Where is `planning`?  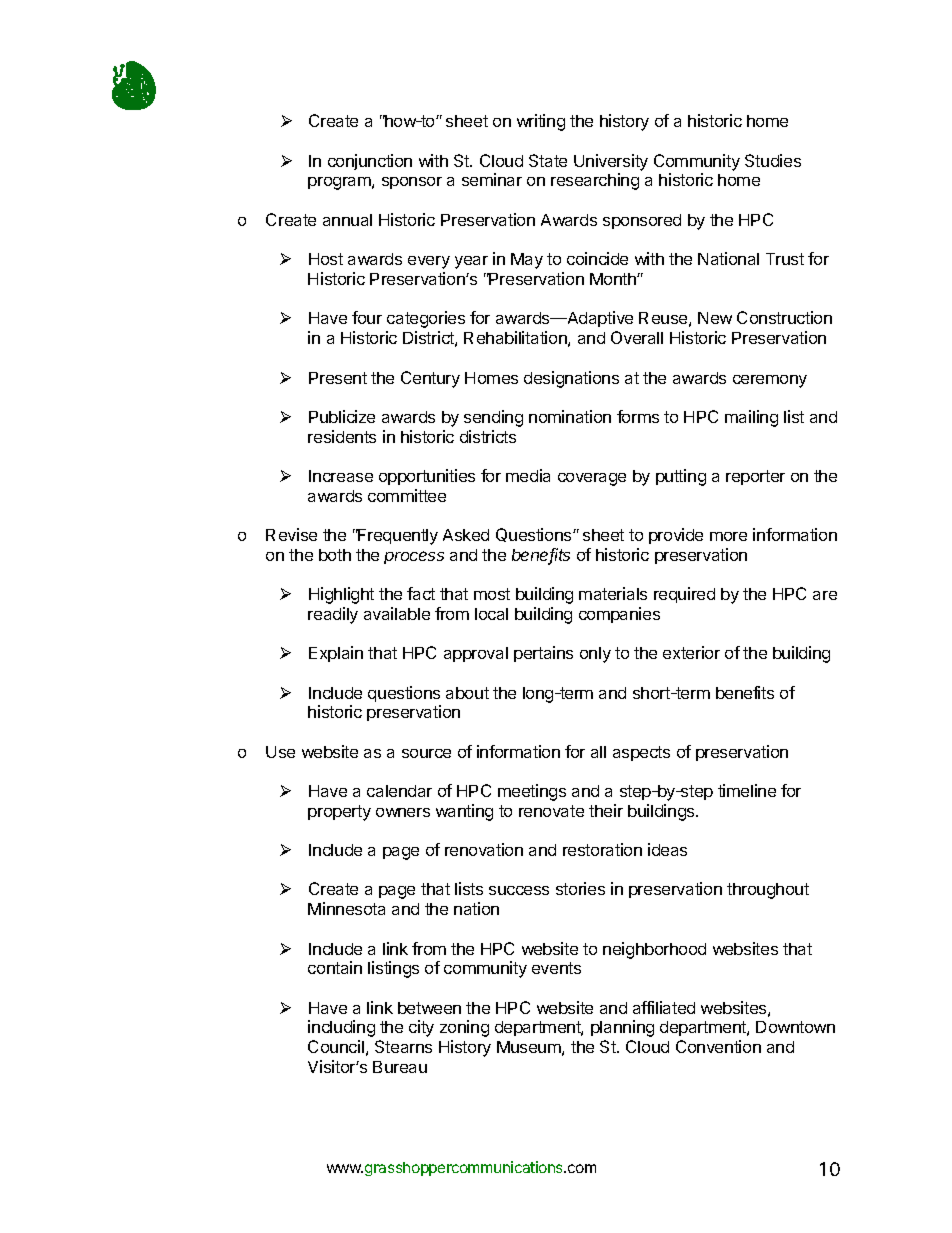 planning is located at coordinates (622, 1028).
